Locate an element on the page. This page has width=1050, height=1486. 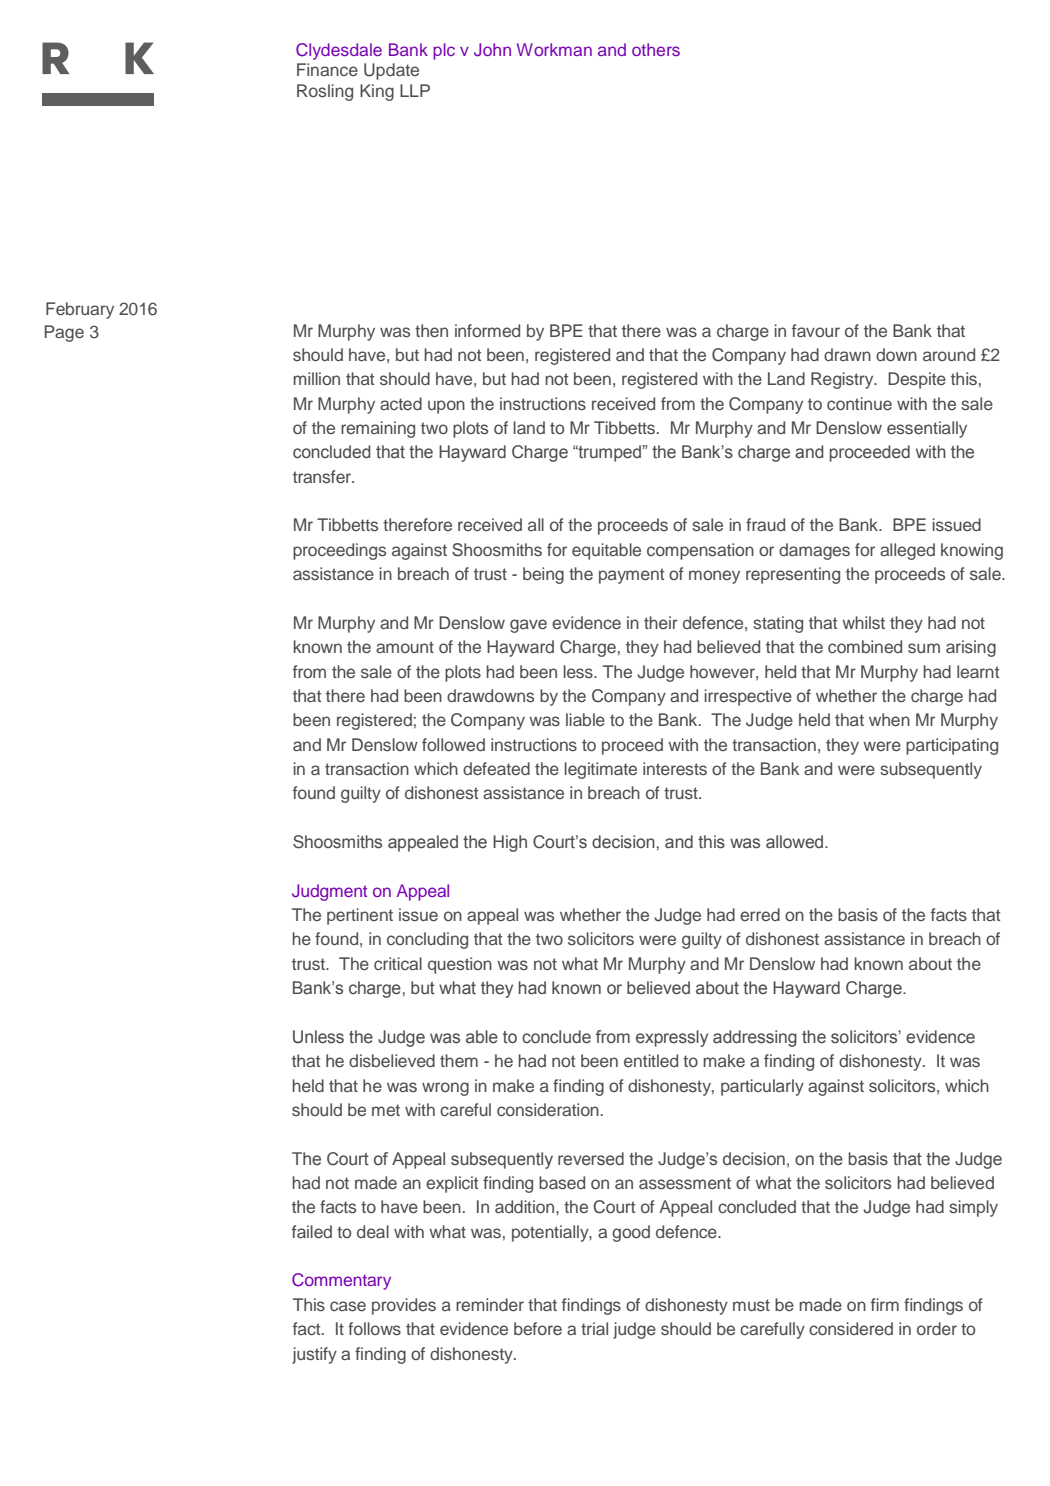
John is located at coordinates (492, 50).
